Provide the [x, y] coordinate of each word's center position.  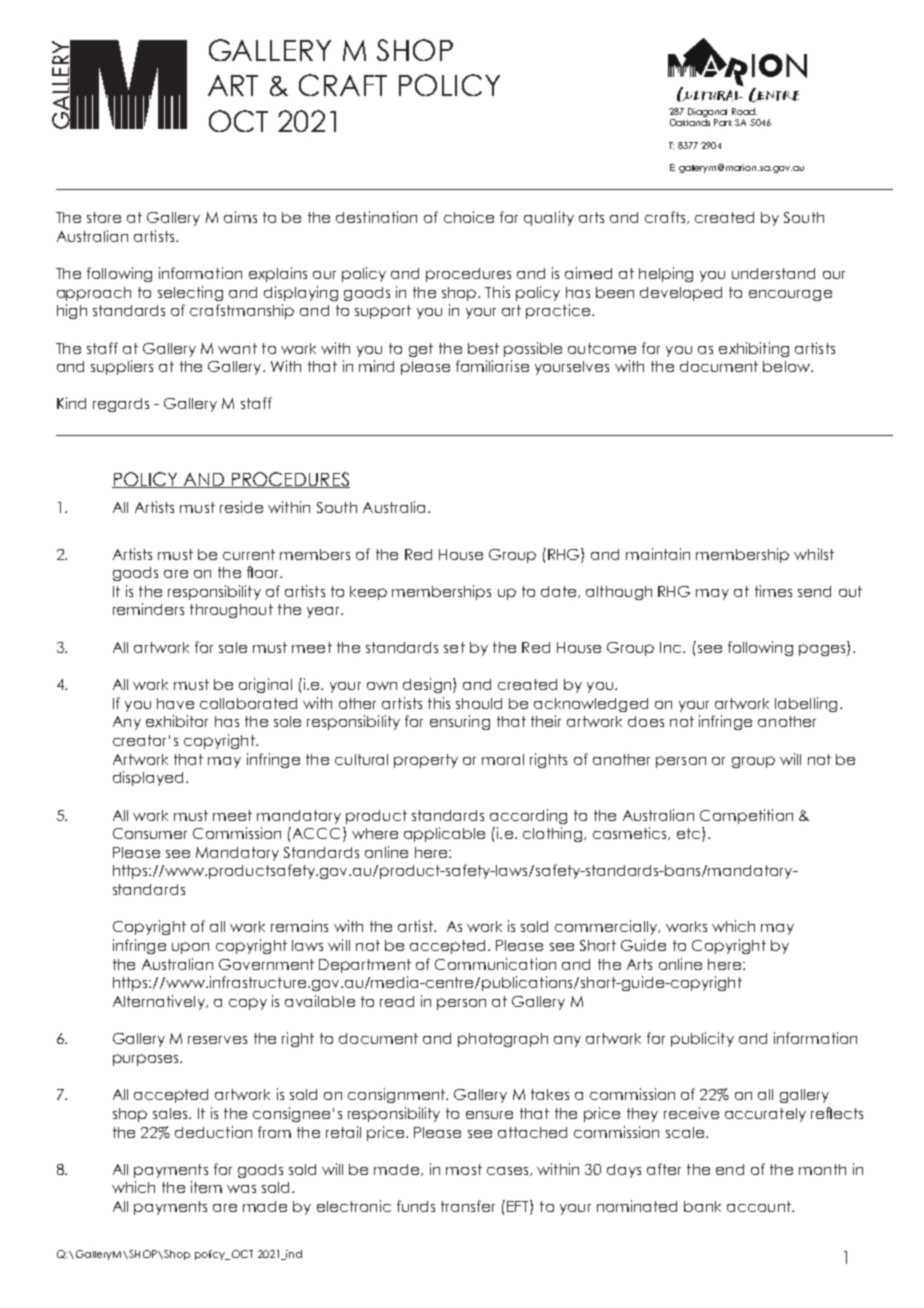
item [206, 1187]
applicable [444, 834]
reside [241, 507]
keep [368, 593]
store [104, 217]
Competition [746, 816]
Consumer [150, 833]
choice [469, 217]
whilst [814, 554]
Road [744, 111]
